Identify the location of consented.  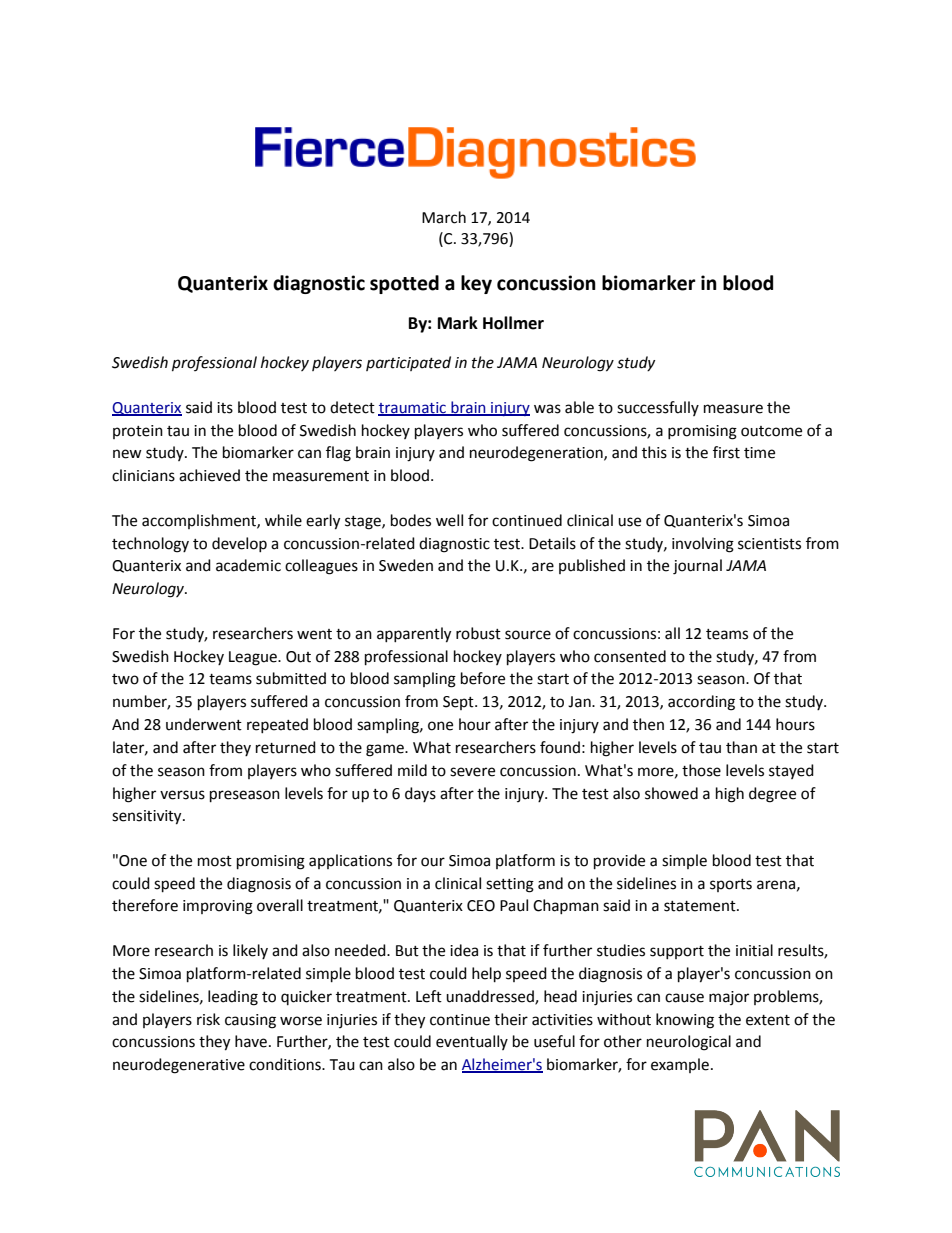
(630, 656).
